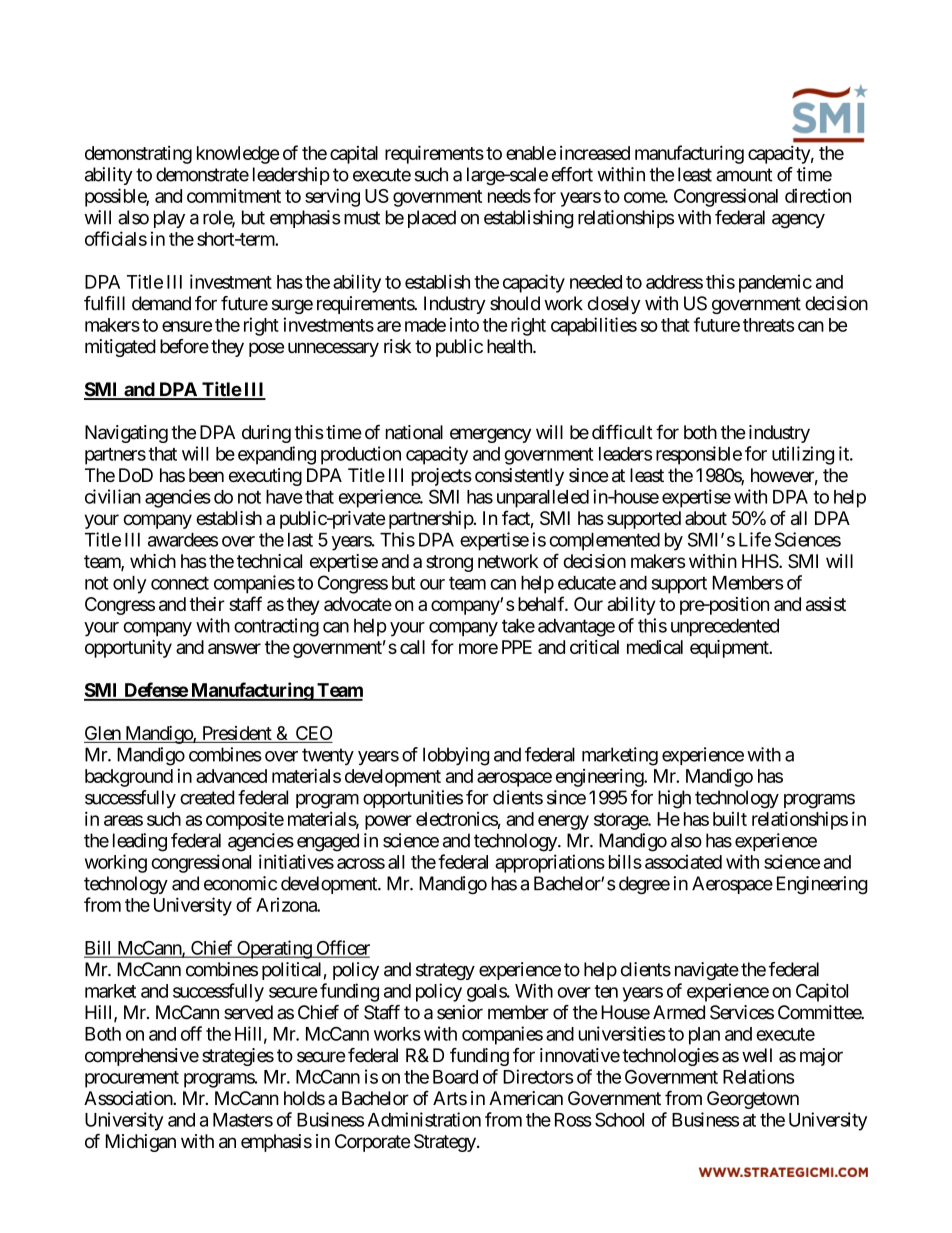  I want to click on consistently, so click(519, 477).
